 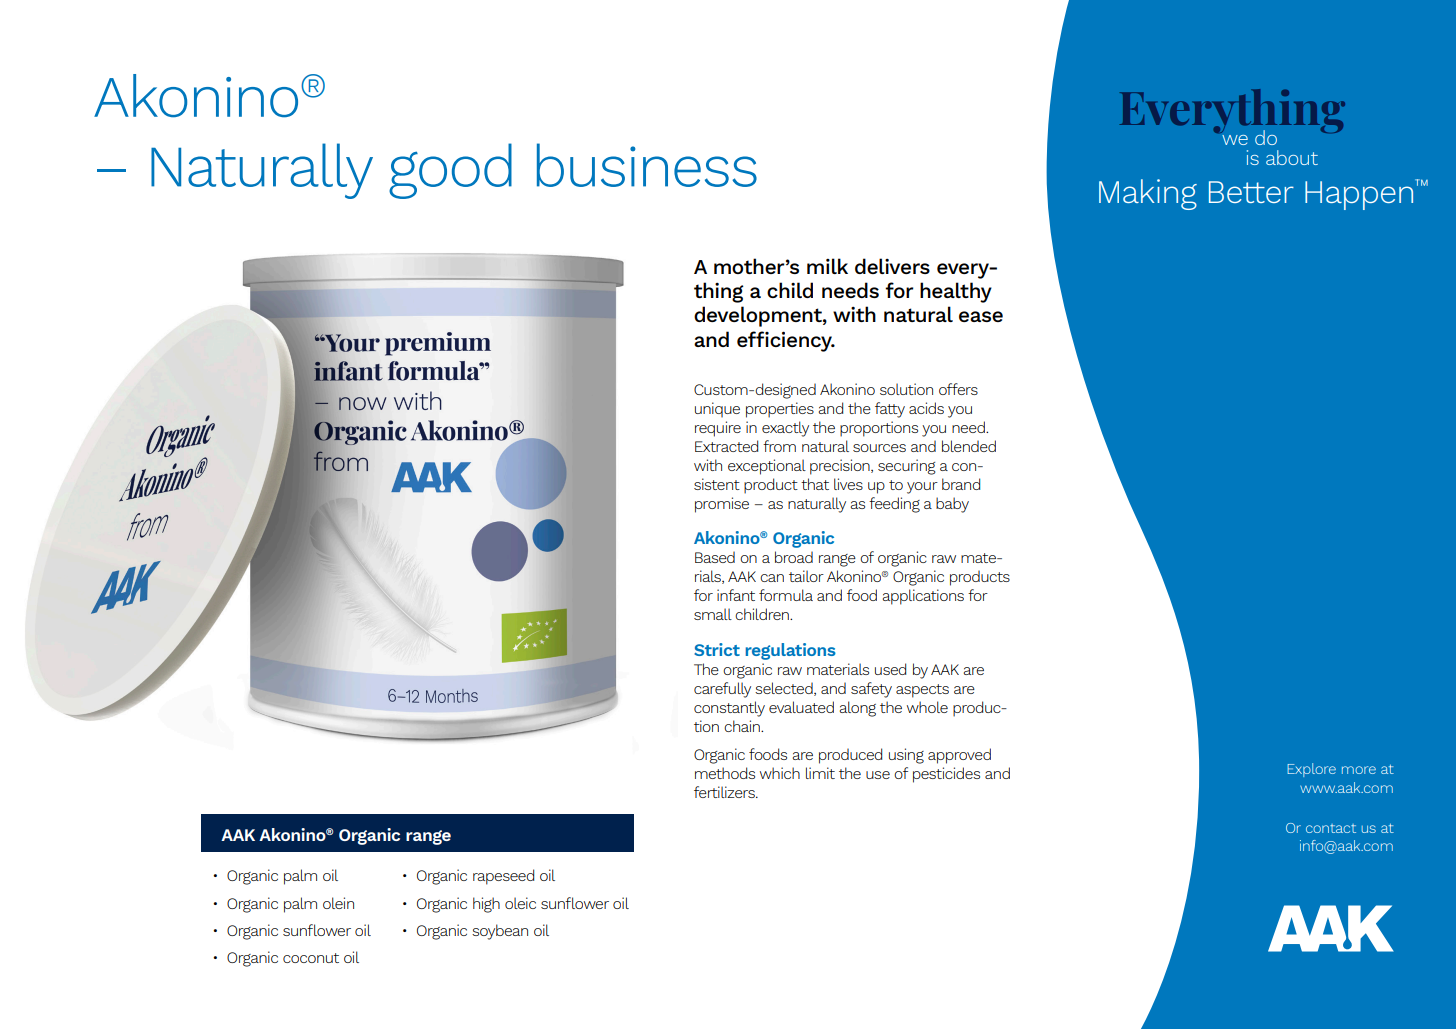 I want to click on feeding, so click(x=894, y=505).
